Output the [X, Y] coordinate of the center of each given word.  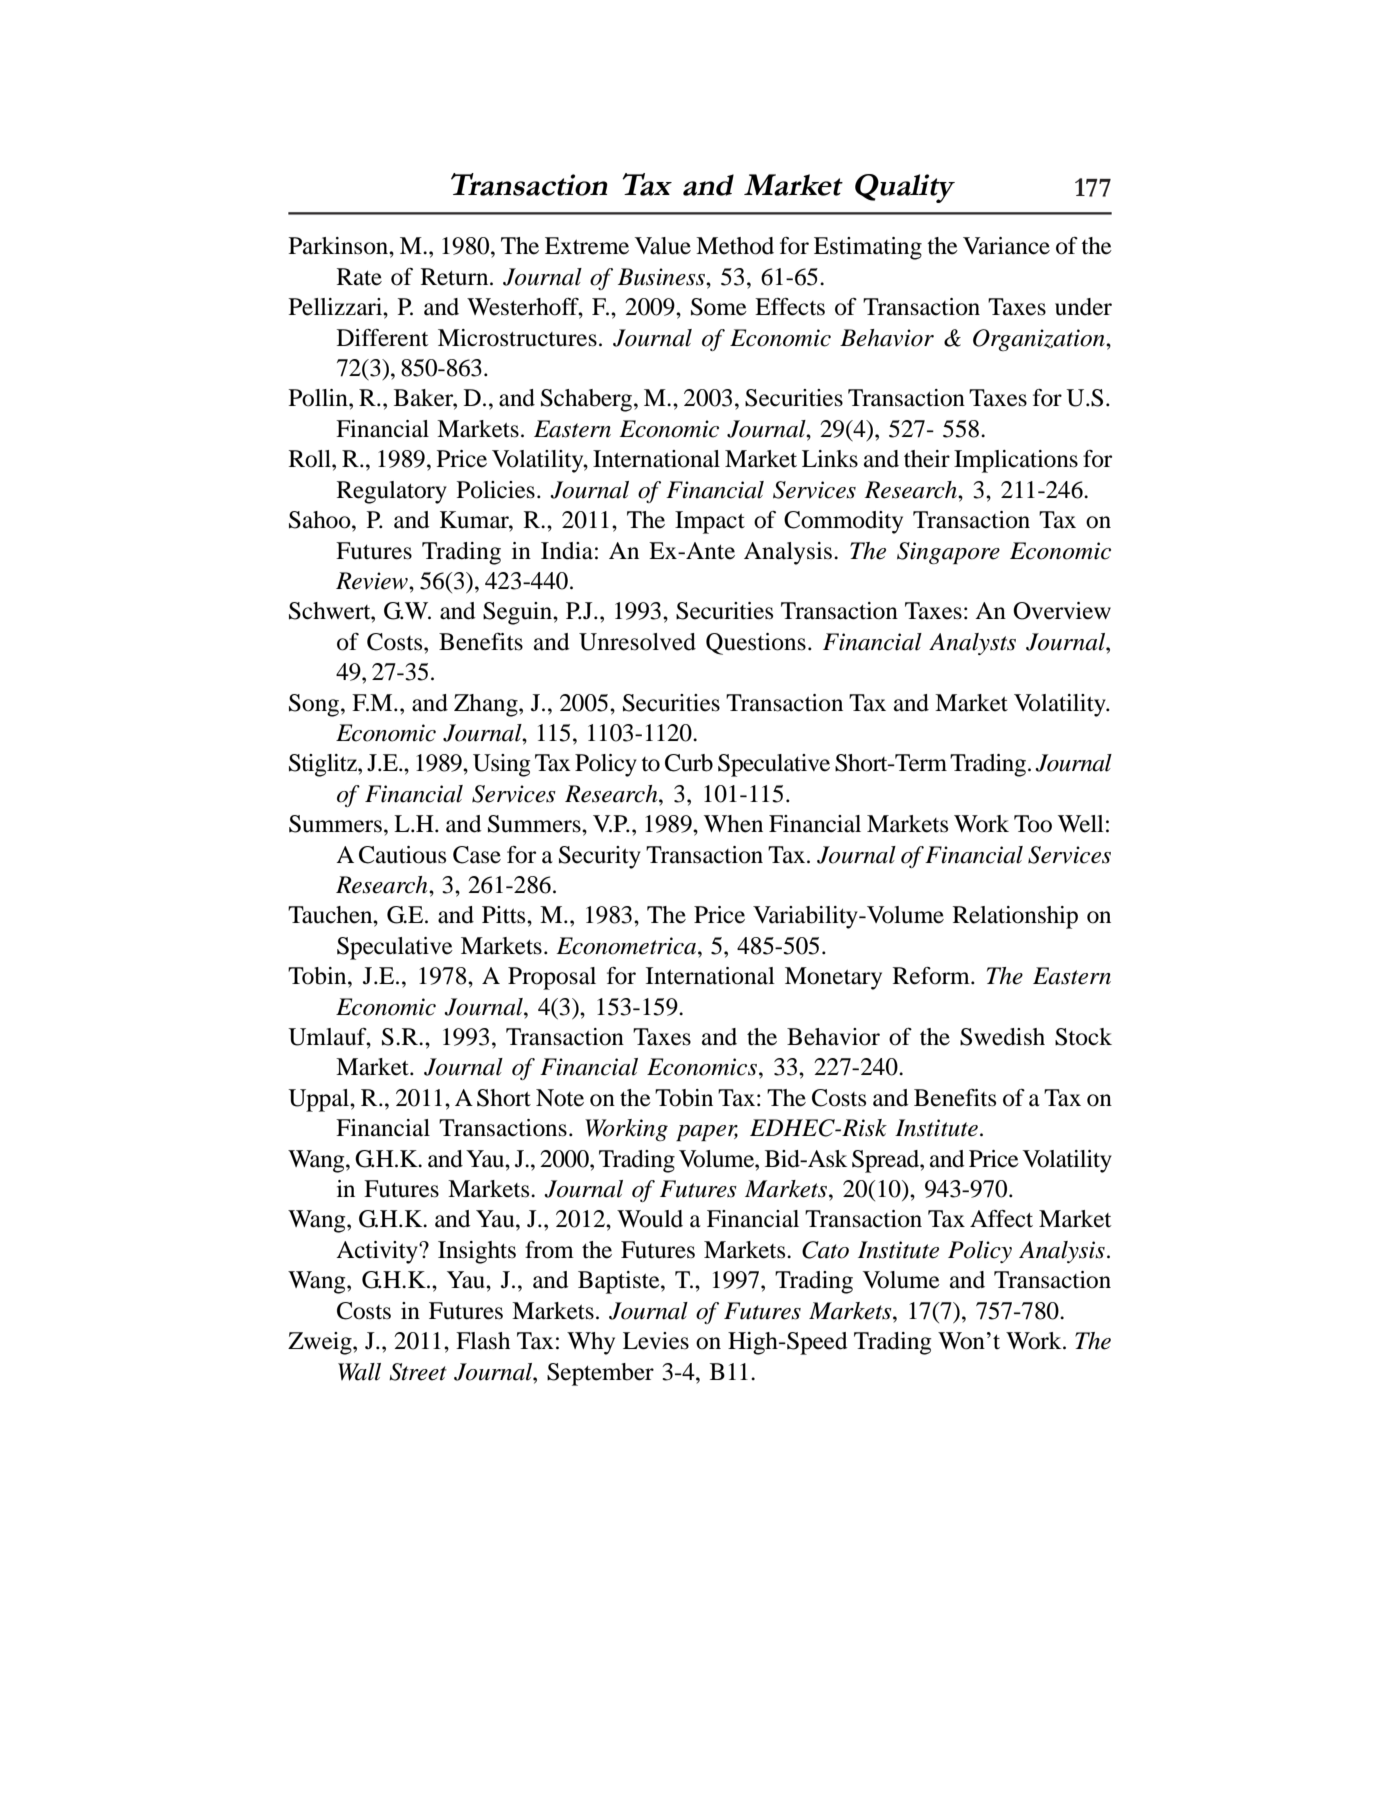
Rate [359, 277]
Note [560, 1098]
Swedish [1002, 1037]
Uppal [319, 1100]
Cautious [402, 855]
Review [373, 581]
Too [1033, 824]
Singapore [948, 553]
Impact [710, 522]
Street [418, 1372]
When [733, 824]
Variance [1006, 246]
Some [719, 307]
